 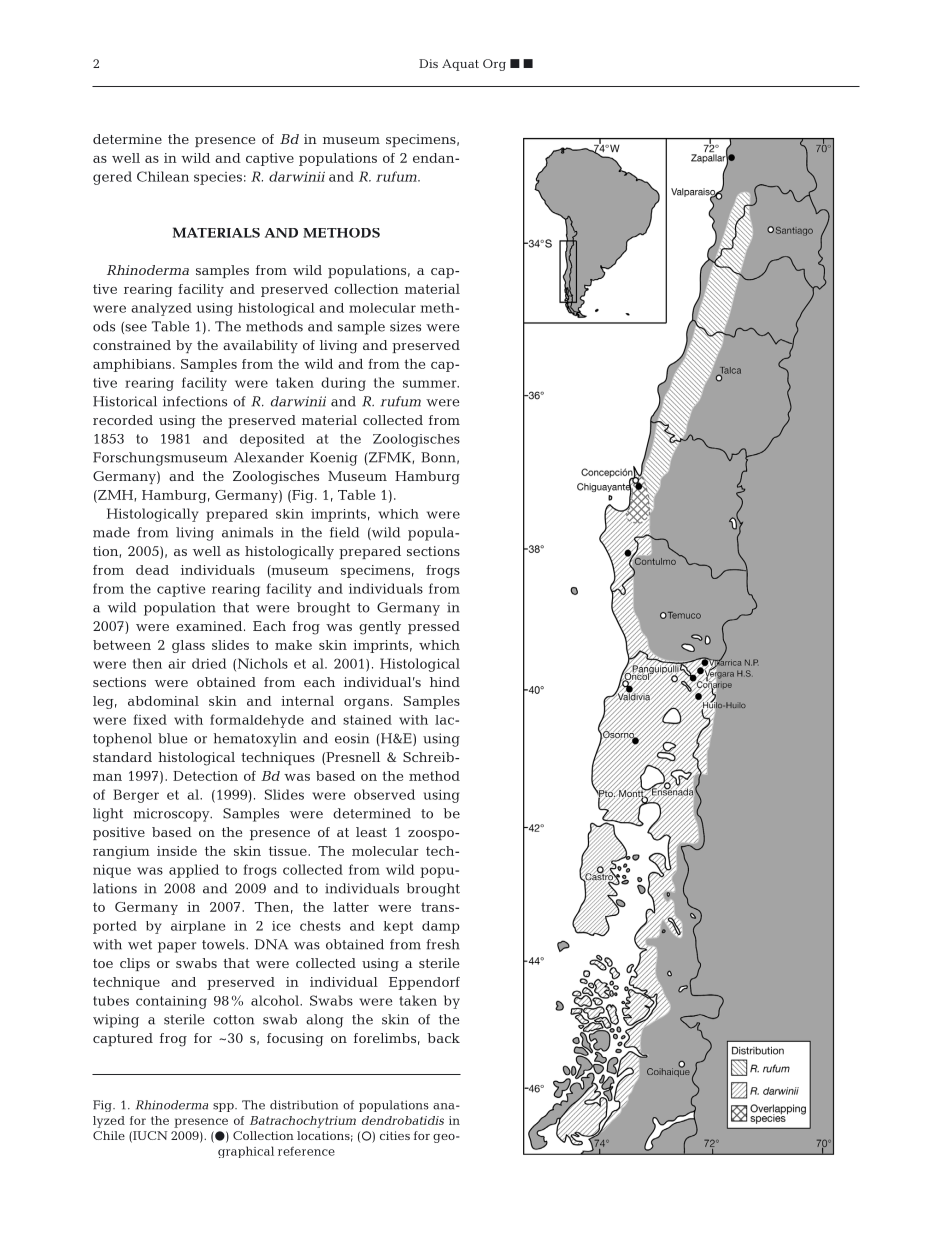 What do you see at coordinates (272, 440) in the image?
I see `deposited` at bounding box center [272, 440].
